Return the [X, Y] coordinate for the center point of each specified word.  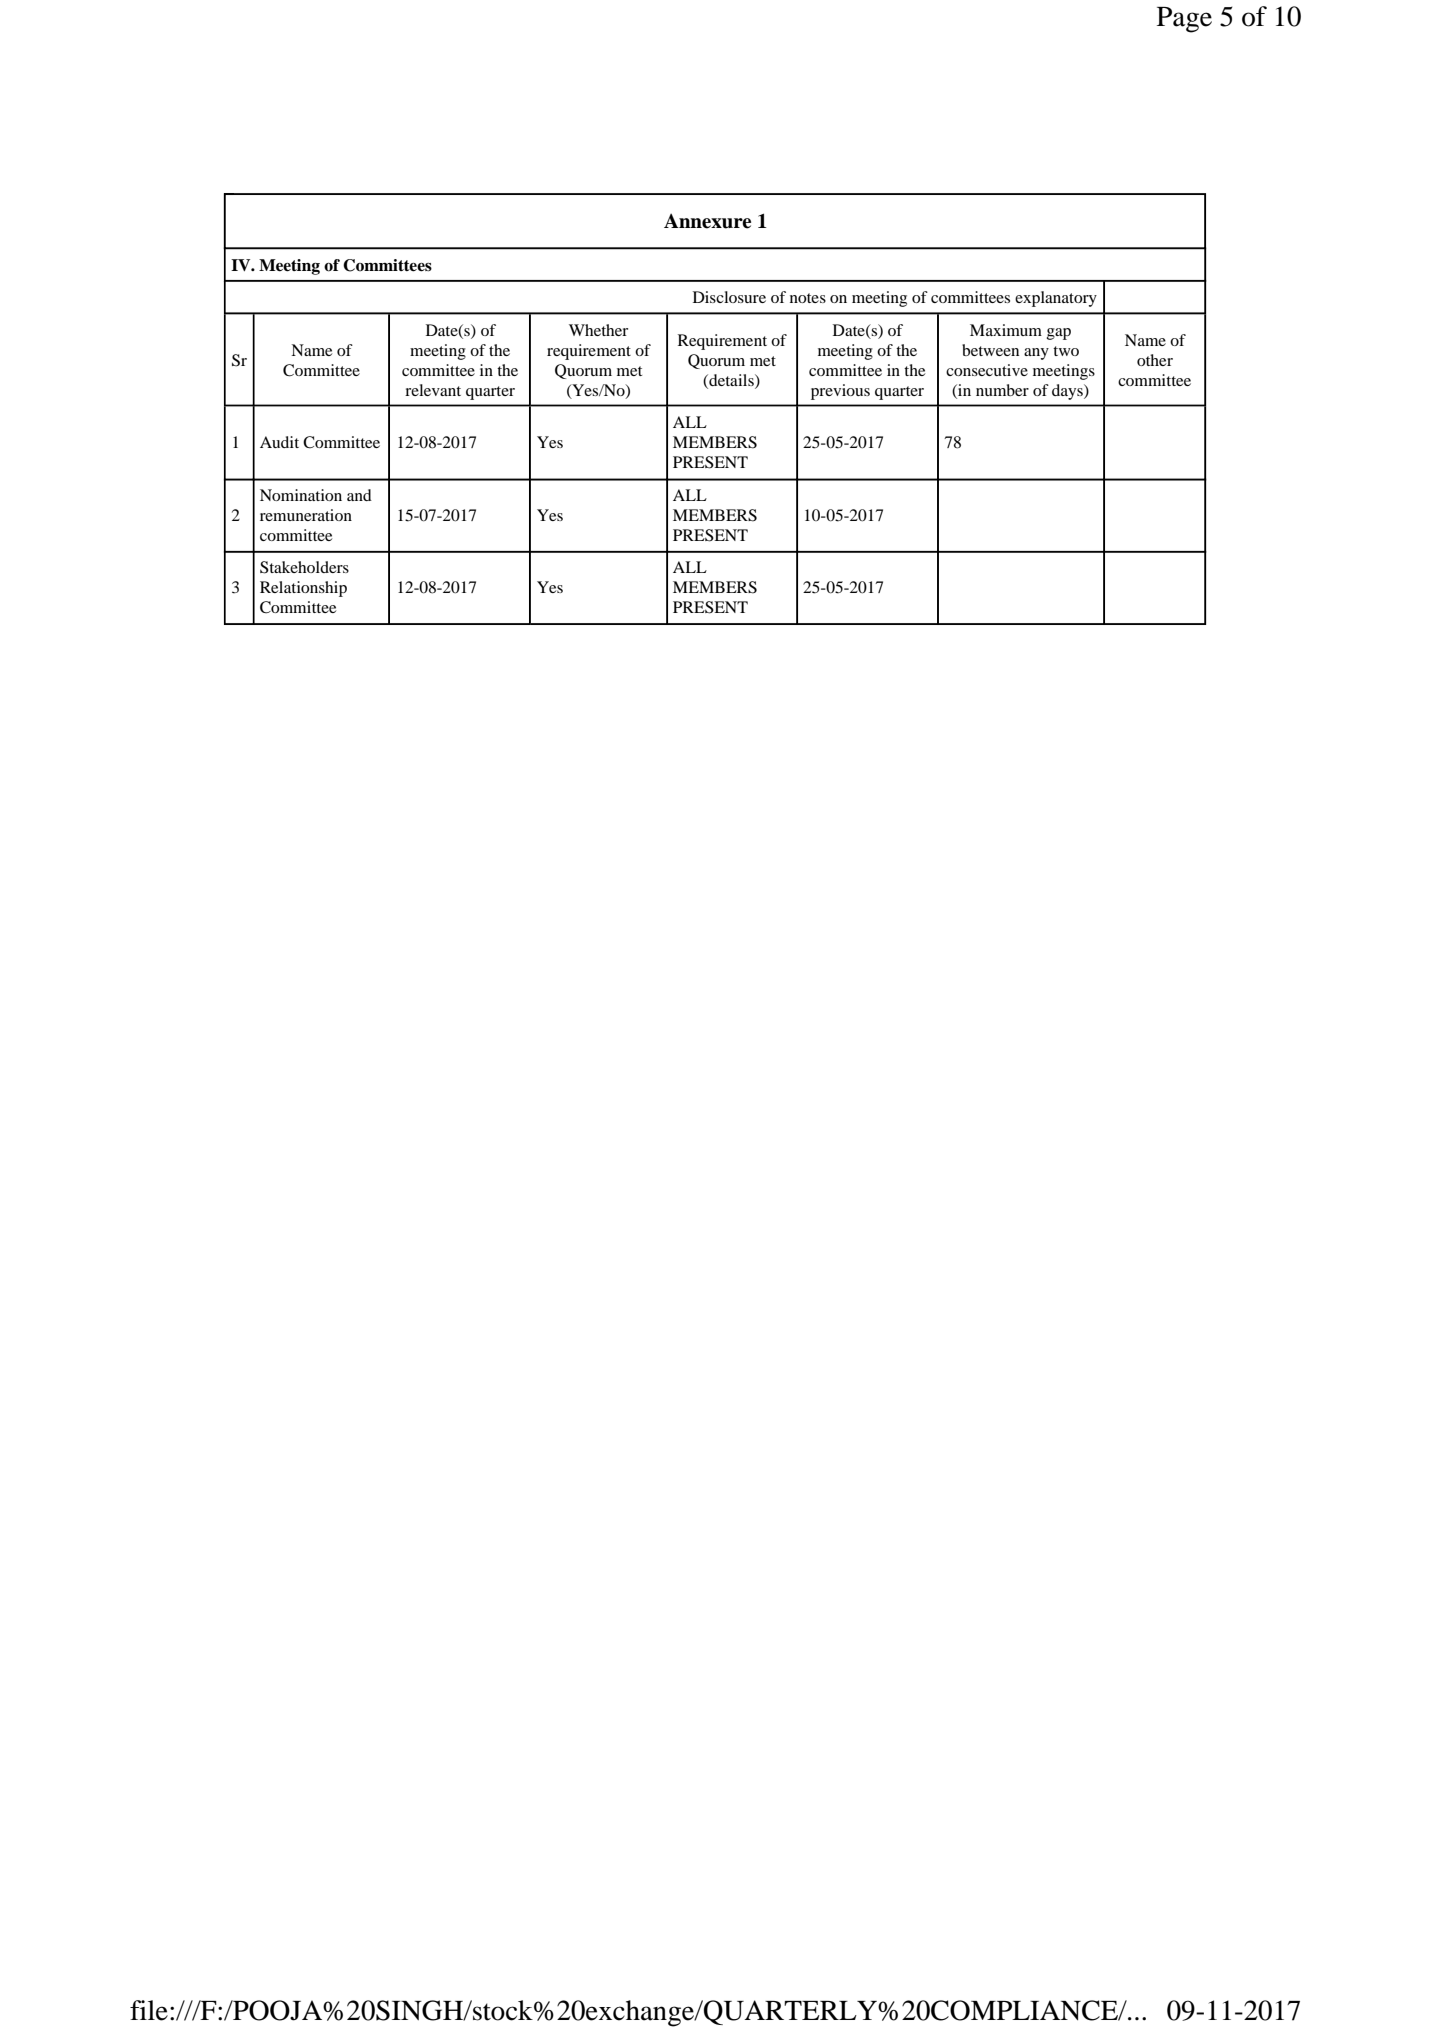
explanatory [1056, 299]
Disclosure [729, 297]
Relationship [303, 589]
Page [1184, 20]
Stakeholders [304, 567]
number [1002, 390]
